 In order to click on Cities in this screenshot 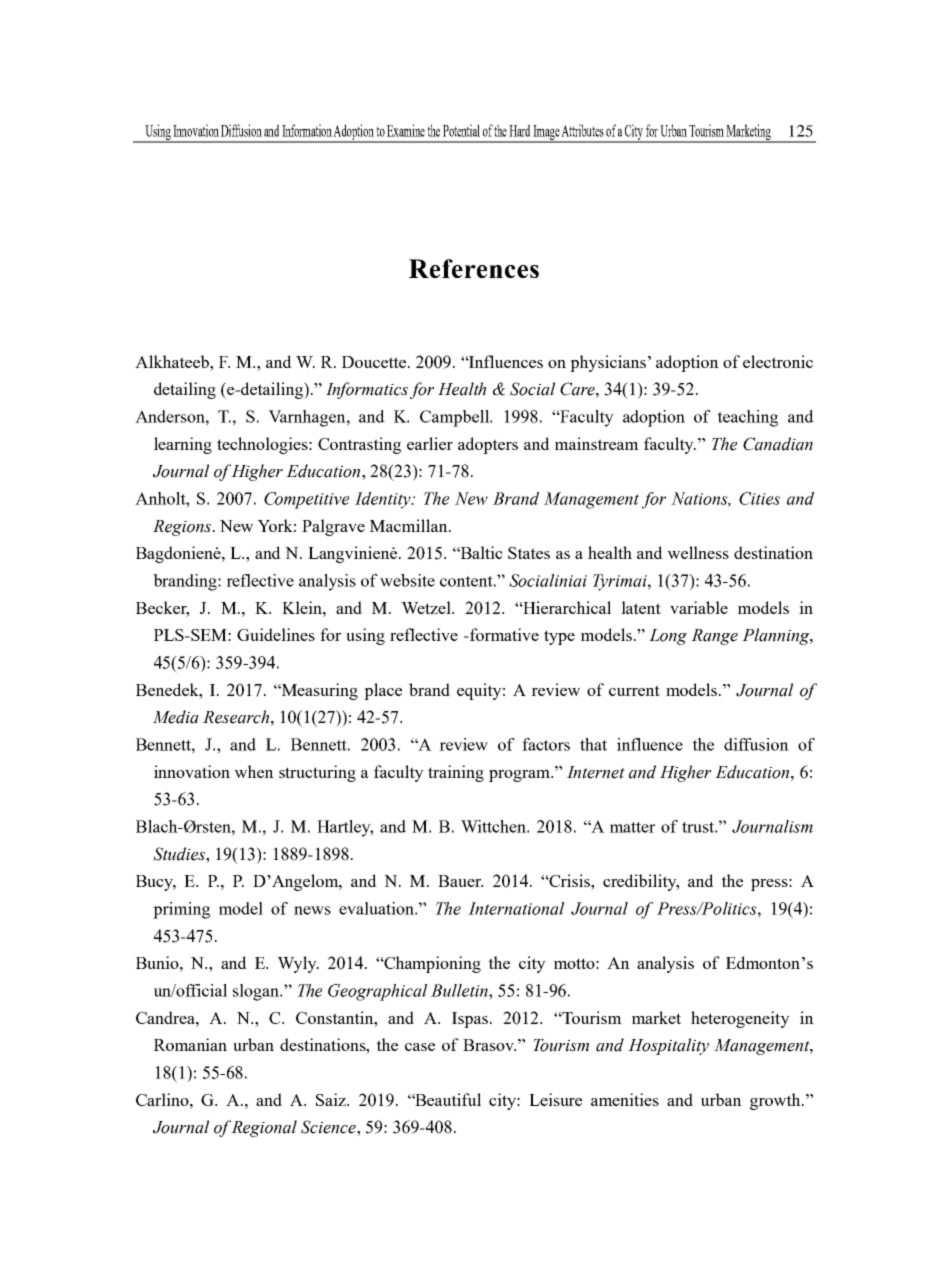, I will do `click(759, 498)`.
